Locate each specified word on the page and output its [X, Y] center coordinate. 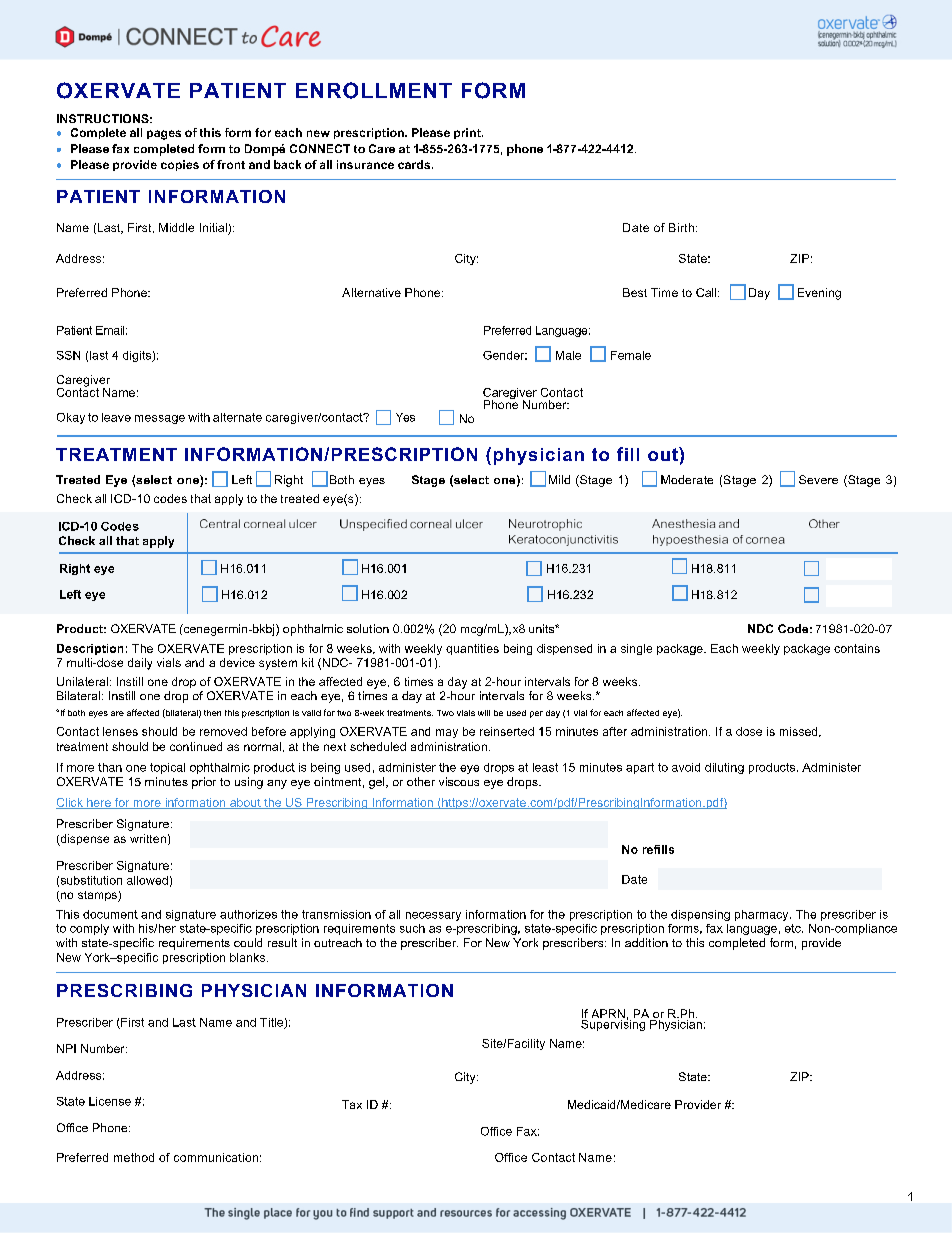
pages [164, 135]
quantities [472, 649]
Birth [681, 227]
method [134, 1157]
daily [140, 664]
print [468, 133]
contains [857, 648]
